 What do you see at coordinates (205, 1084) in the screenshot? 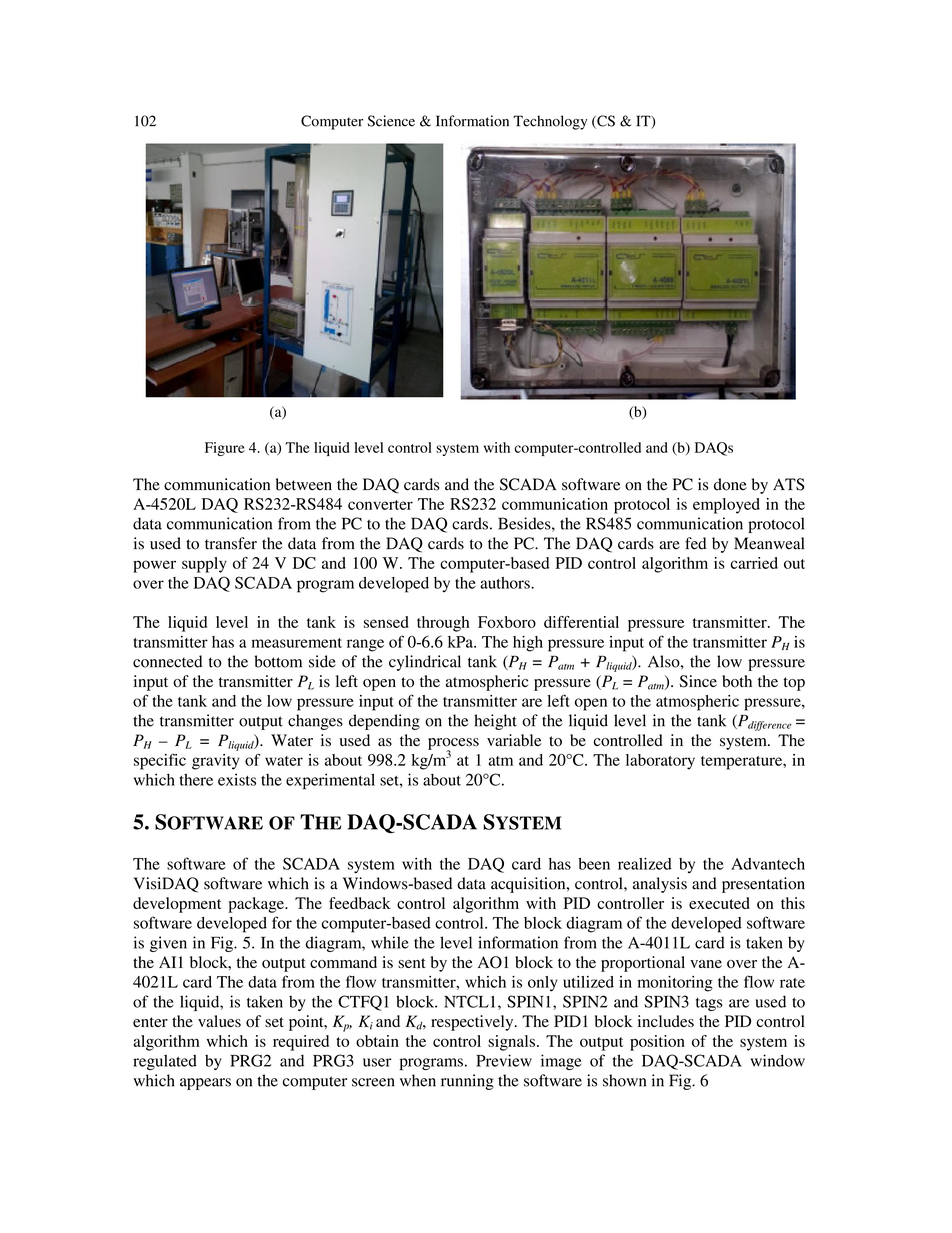
I see `appears` at bounding box center [205, 1084].
